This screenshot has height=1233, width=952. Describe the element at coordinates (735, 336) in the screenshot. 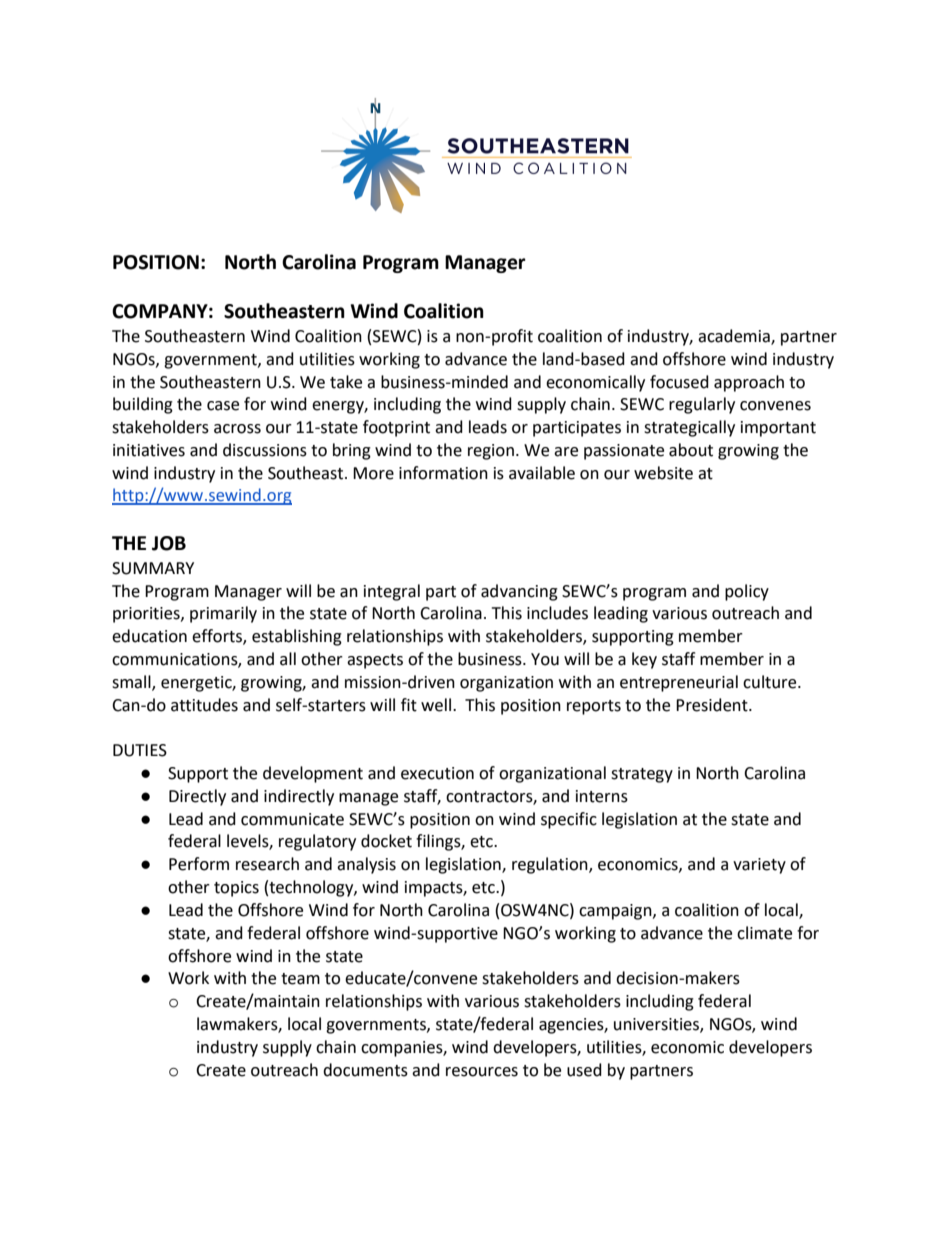

I see `academia` at that location.
